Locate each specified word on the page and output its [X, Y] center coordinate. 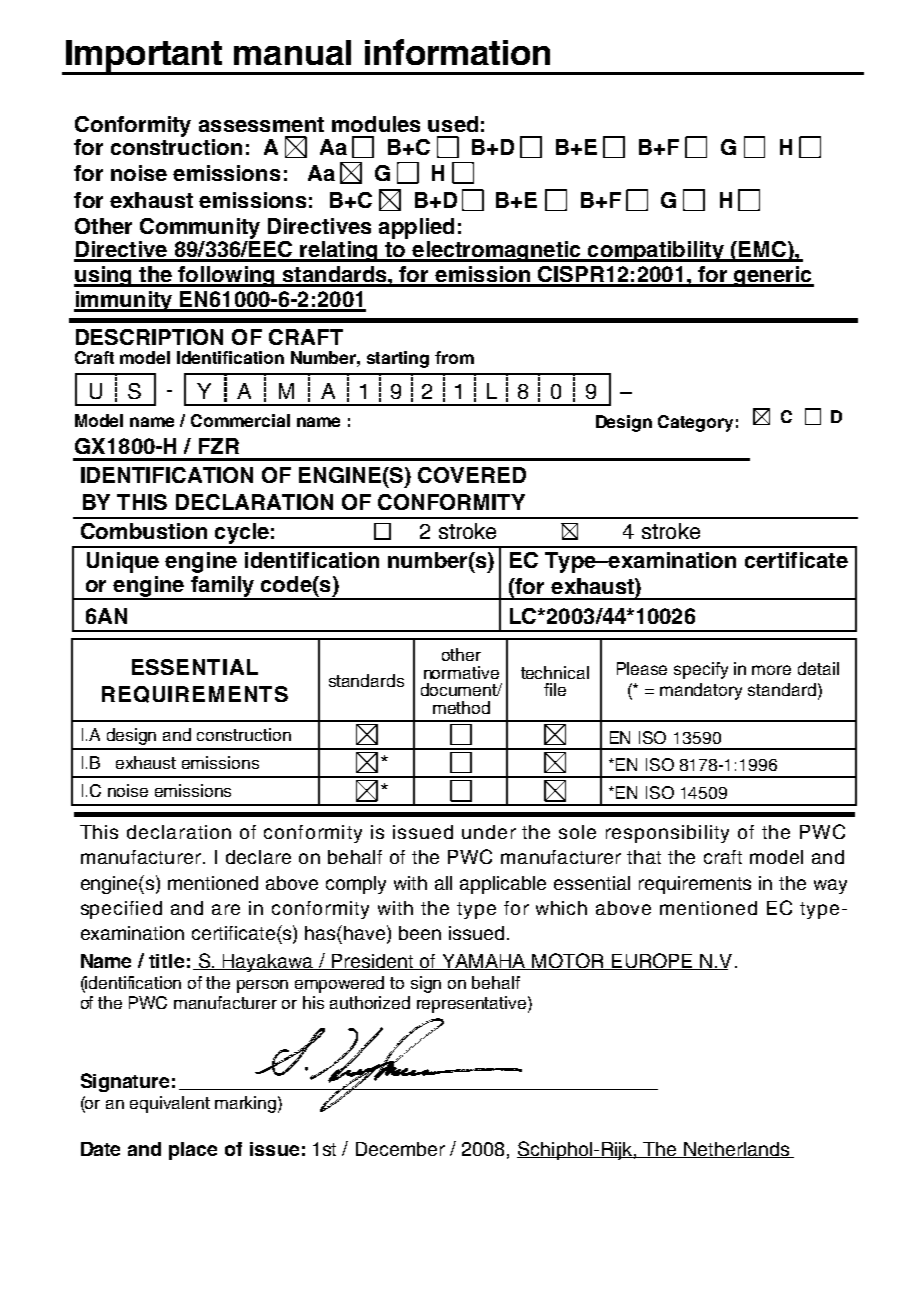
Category [695, 423]
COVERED [472, 475]
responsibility [667, 834]
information [457, 52]
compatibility [656, 251]
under [489, 832]
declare [258, 857]
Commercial [240, 420]
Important [144, 57]
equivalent [170, 1104]
